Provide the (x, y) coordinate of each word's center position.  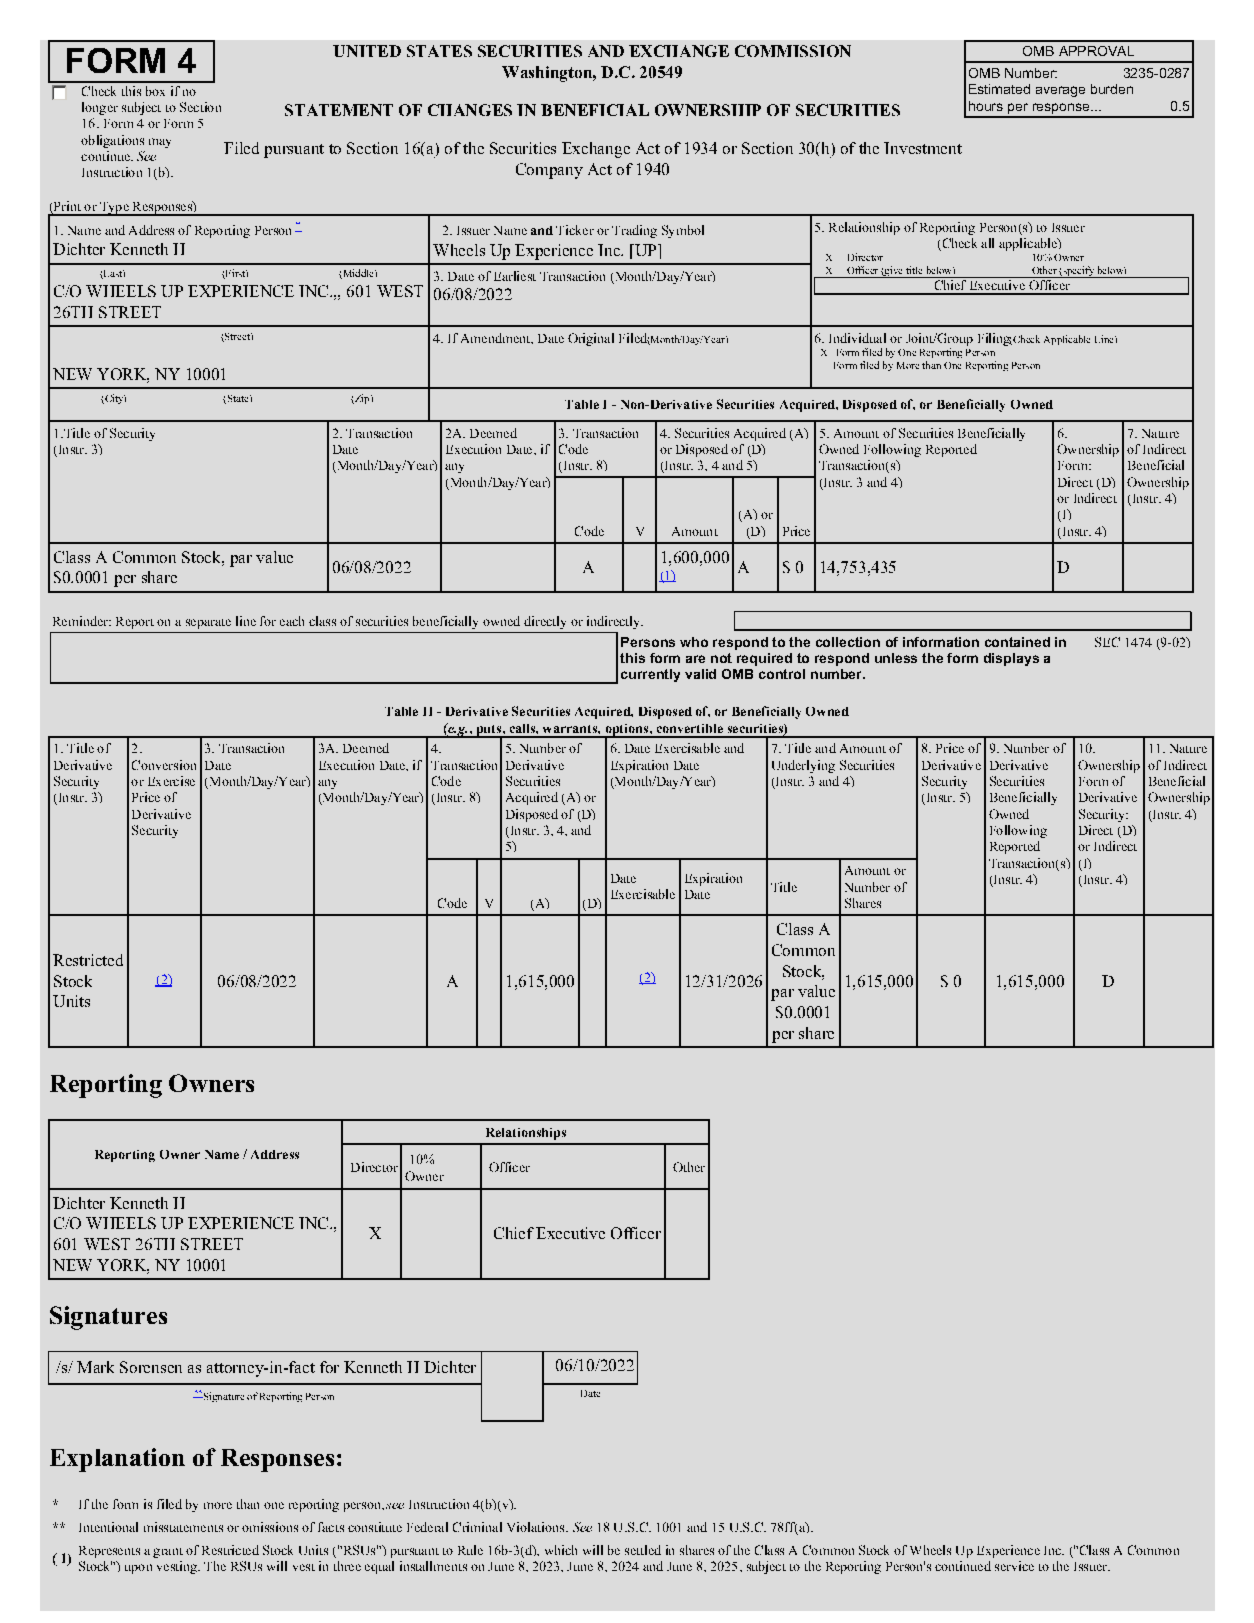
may (160, 143)
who (694, 642)
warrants (571, 729)
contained (1017, 642)
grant (168, 1553)
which (561, 1550)
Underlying (803, 766)
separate (208, 624)
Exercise (171, 781)
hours (986, 106)
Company (549, 171)
